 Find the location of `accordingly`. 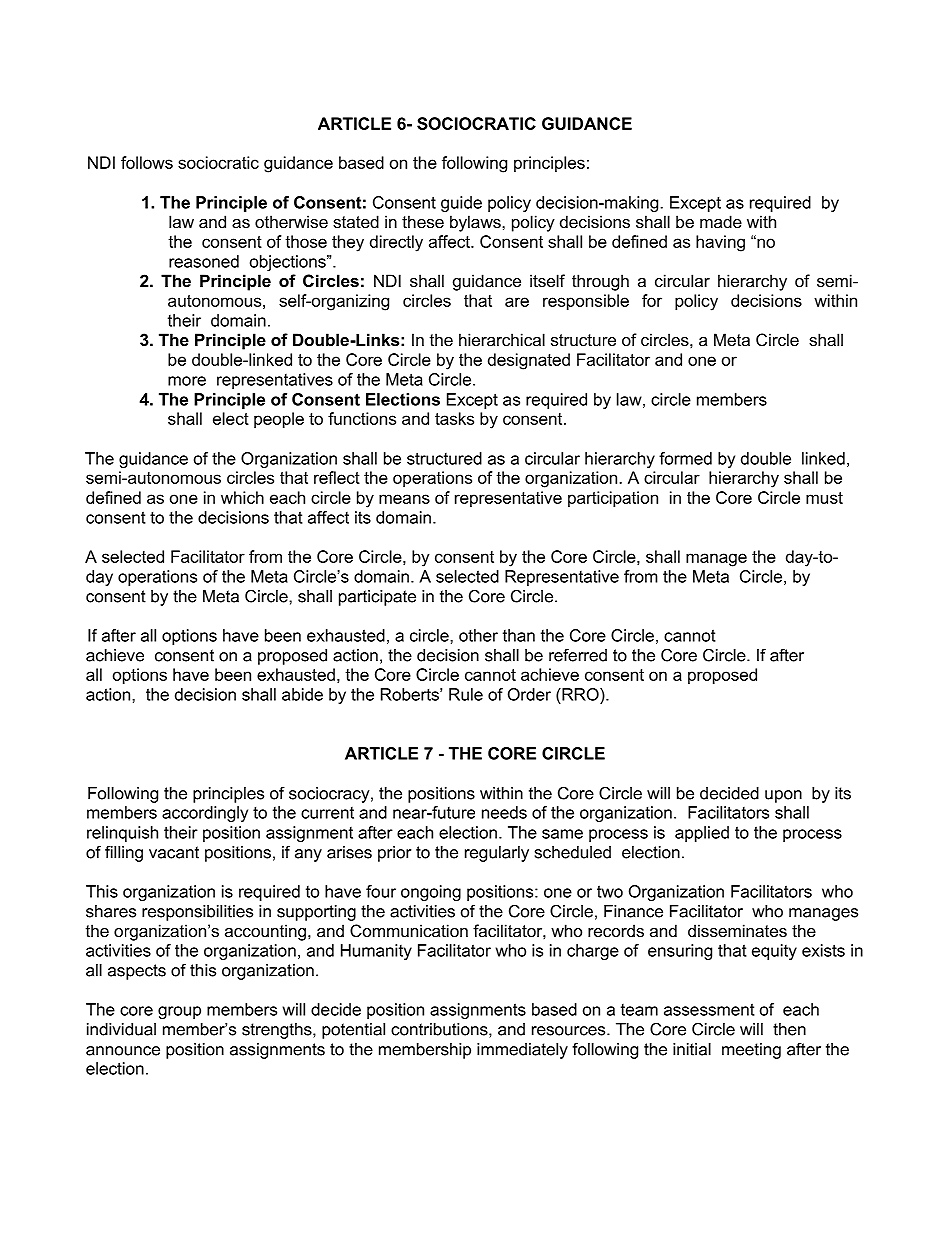

accordingly is located at coordinates (205, 814).
